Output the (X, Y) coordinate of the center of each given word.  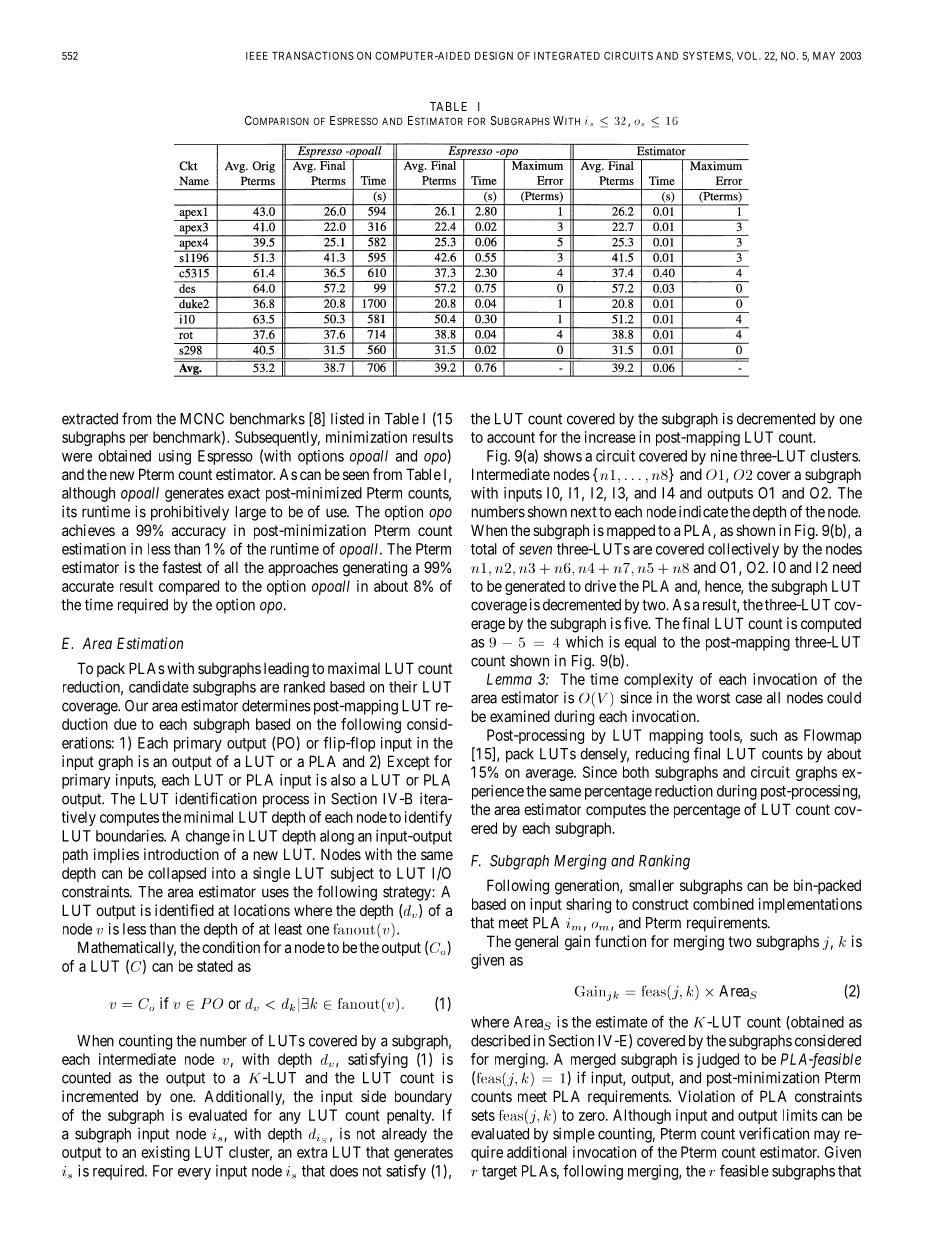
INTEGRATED (567, 56)
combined (723, 904)
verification (774, 1133)
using (175, 457)
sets (483, 1115)
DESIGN (494, 56)
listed (347, 418)
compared (189, 587)
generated (535, 587)
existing (165, 1153)
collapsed (177, 874)
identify (428, 818)
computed (831, 624)
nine (724, 456)
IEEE (257, 56)
